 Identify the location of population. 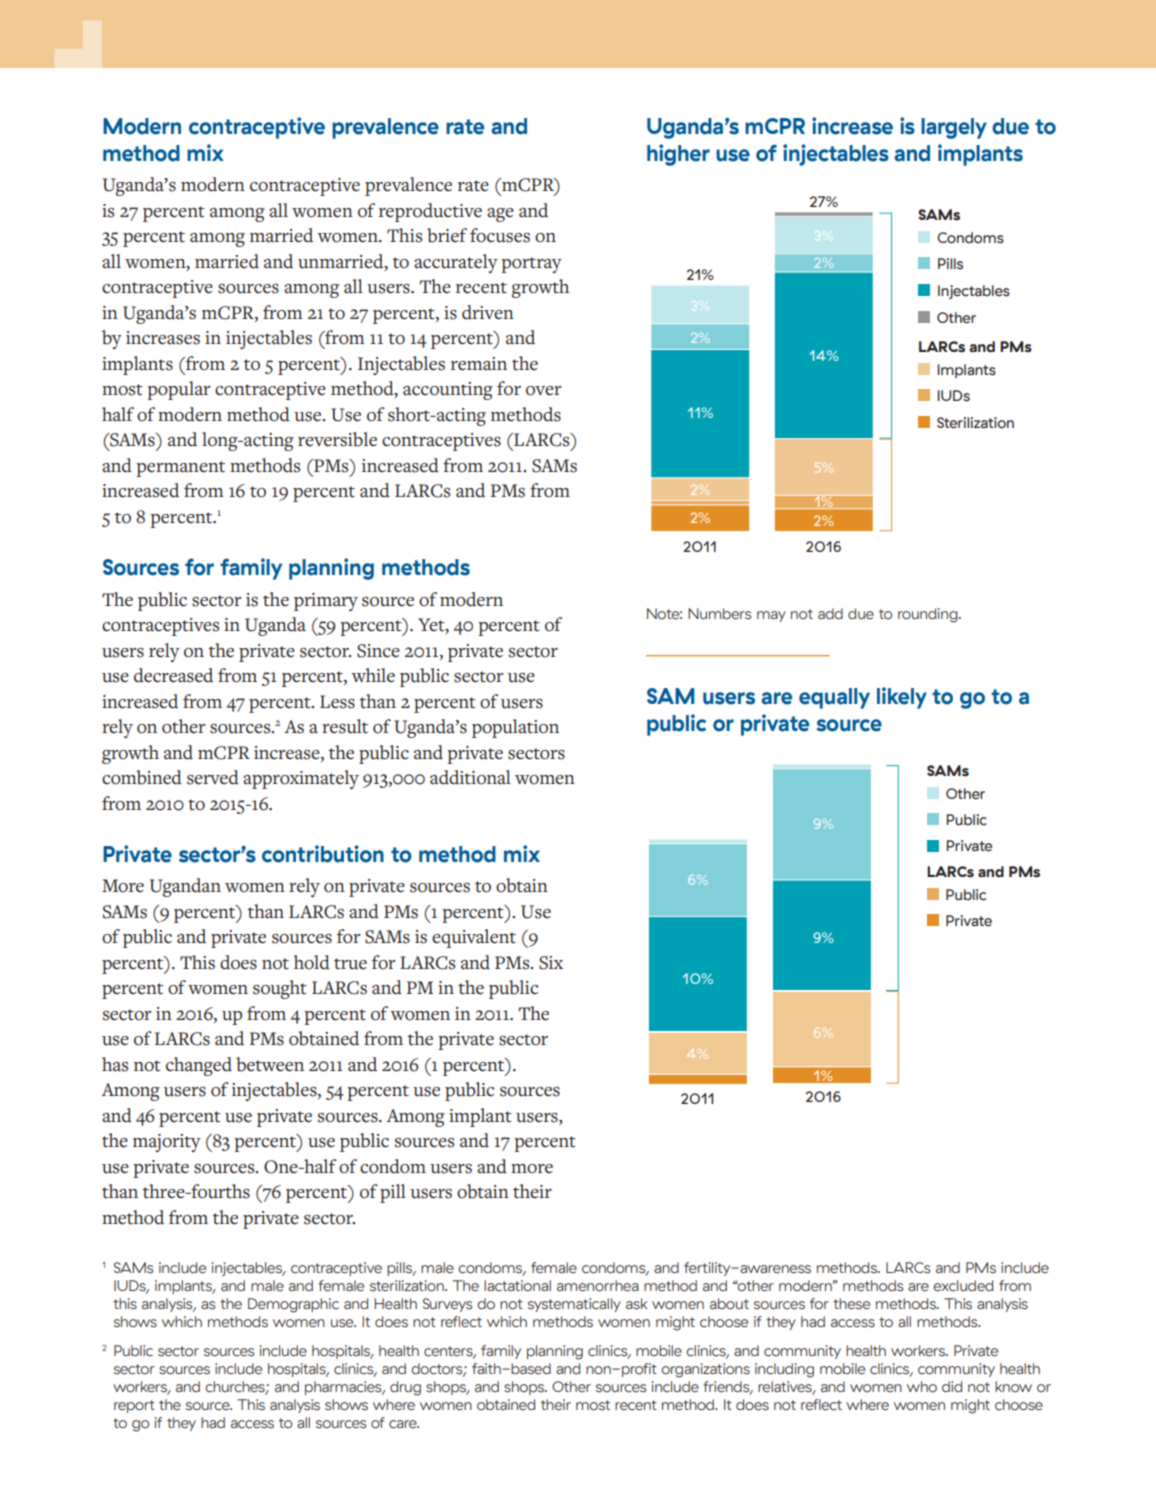
(515, 728).
